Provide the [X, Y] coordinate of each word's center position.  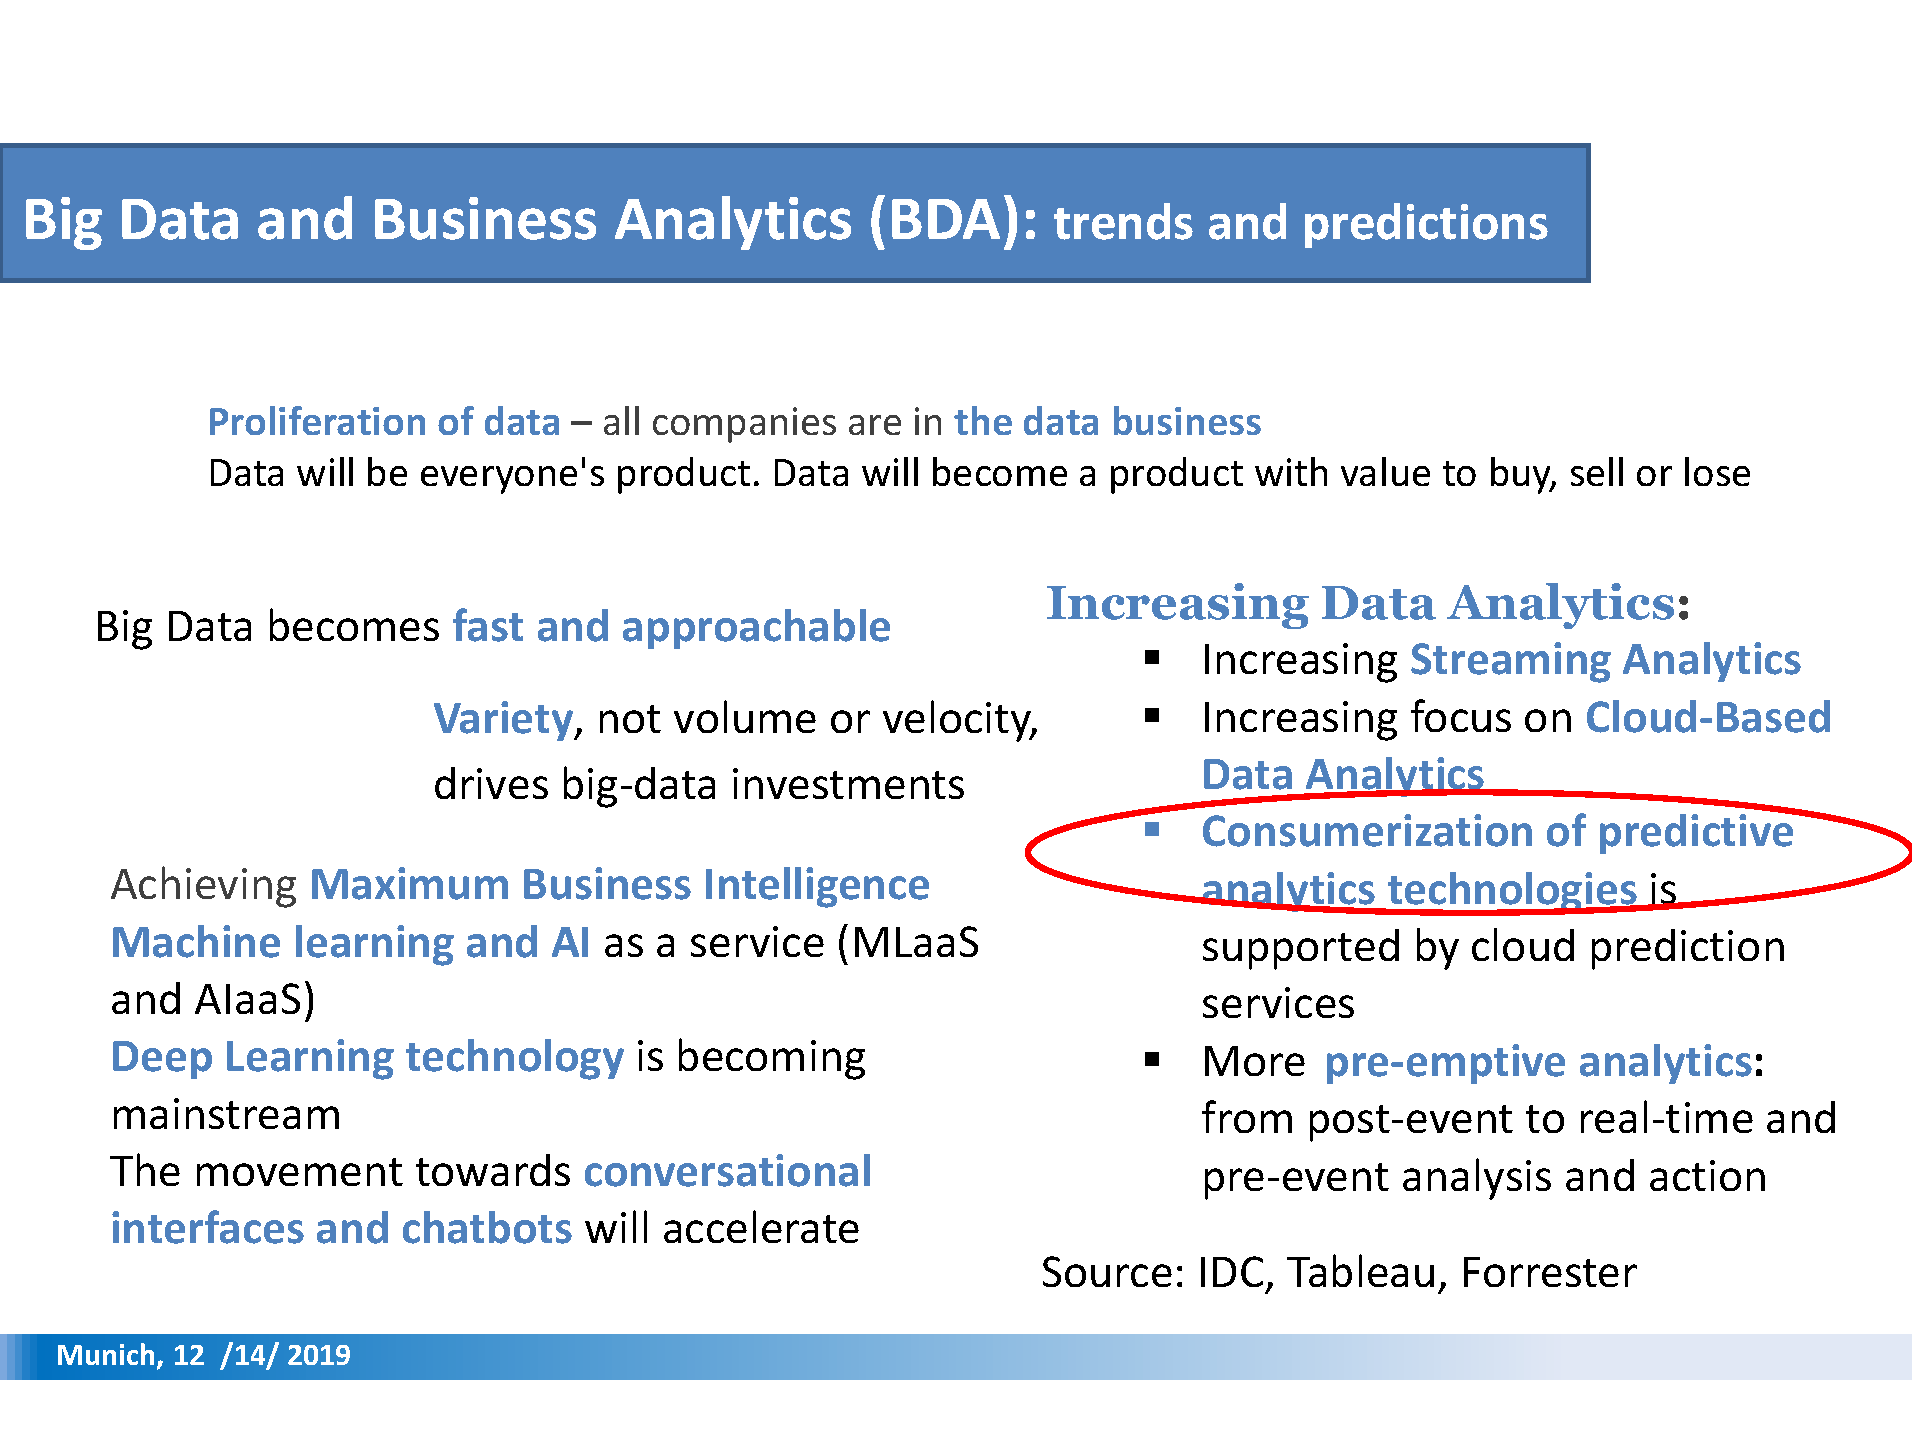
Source [1107, 1271]
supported [1301, 949]
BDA [946, 219]
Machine [196, 941]
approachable [756, 629]
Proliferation [317, 420]
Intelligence [817, 887]
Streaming [1511, 662]
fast [488, 625]
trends [1123, 221]
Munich [108, 1355]
